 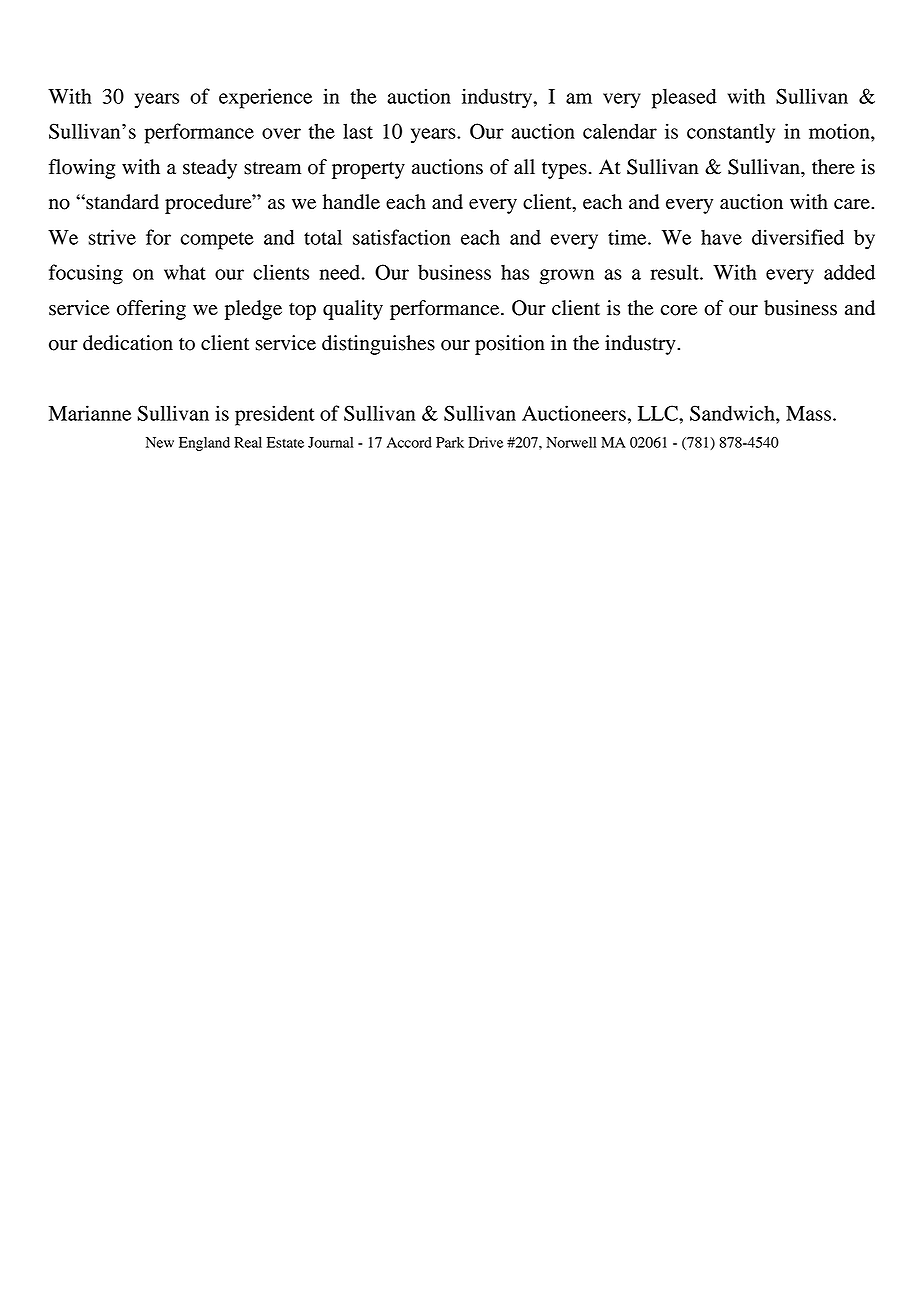 What do you see at coordinates (265, 98) in the page?
I see `experience` at bounding box center [265, 98].
